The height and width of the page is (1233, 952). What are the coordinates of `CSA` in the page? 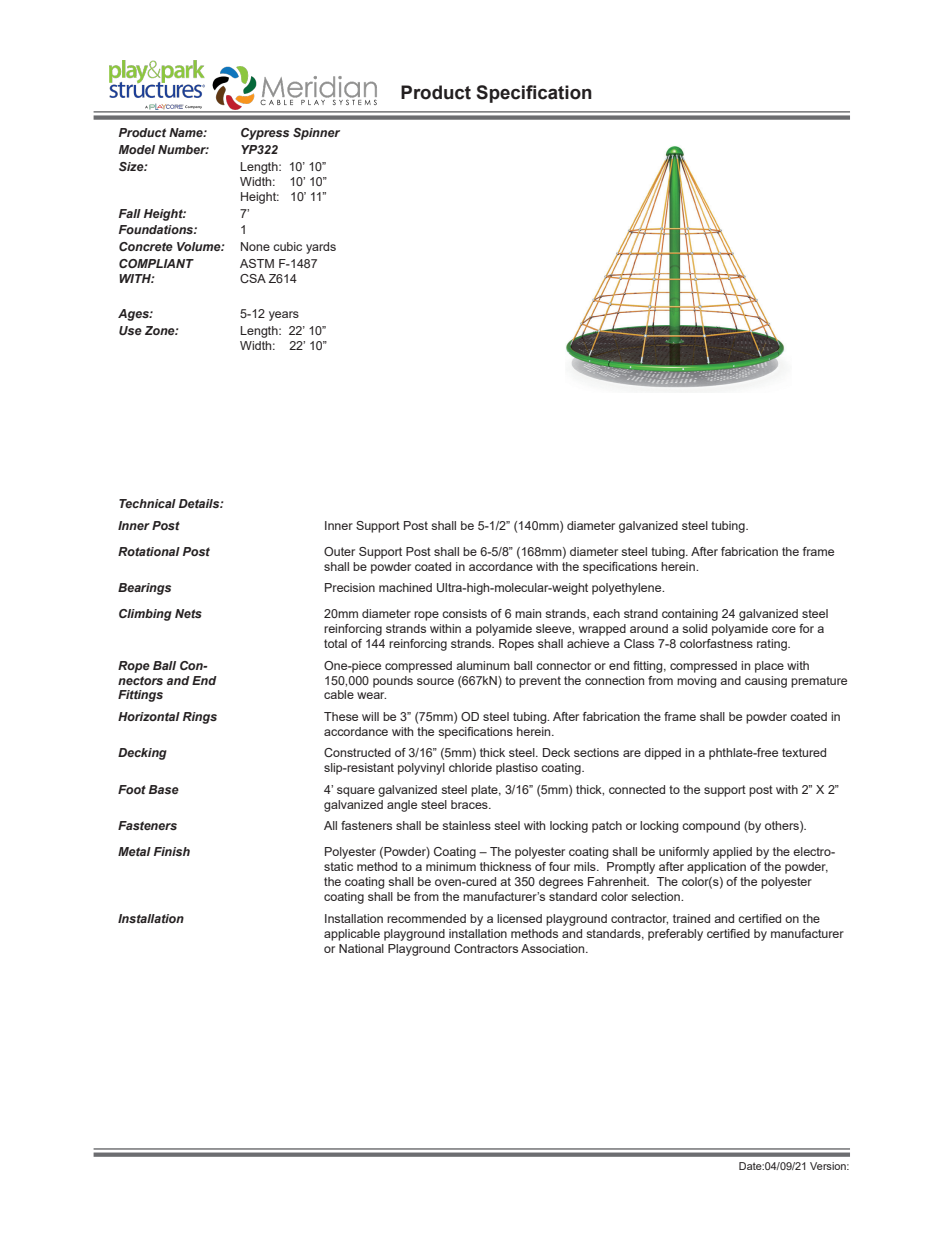 It's located at (253, 278).
